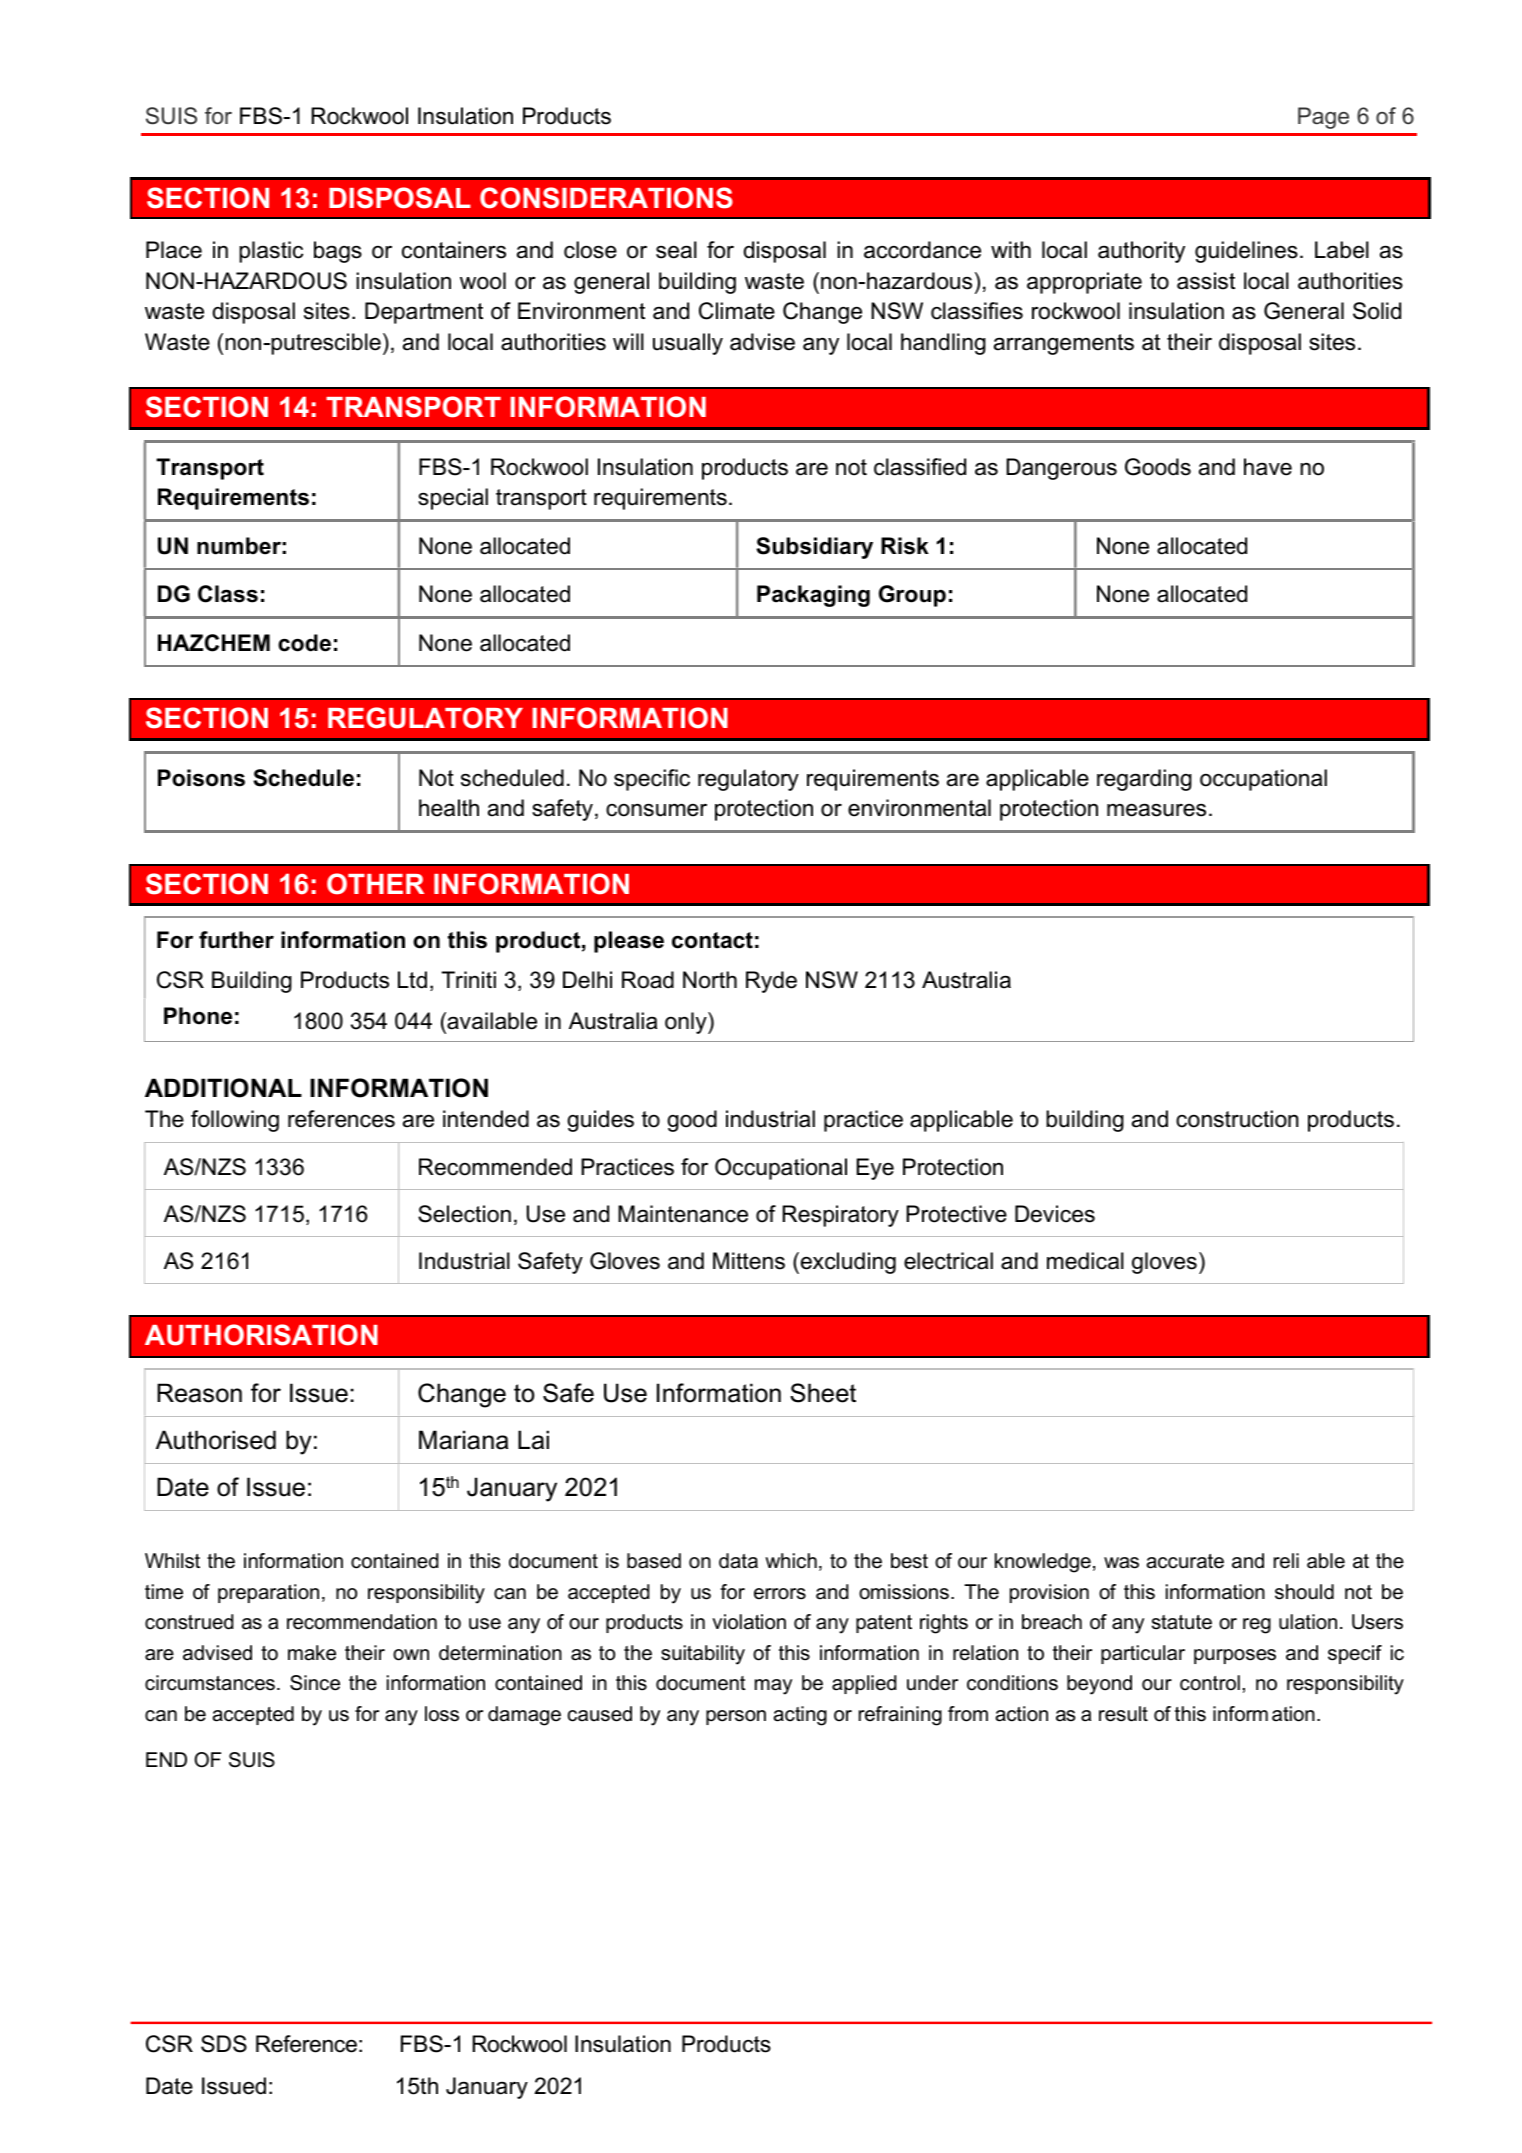  Describe the element at coordinates (1123, 1714) in the page. I see `result` at that location.
